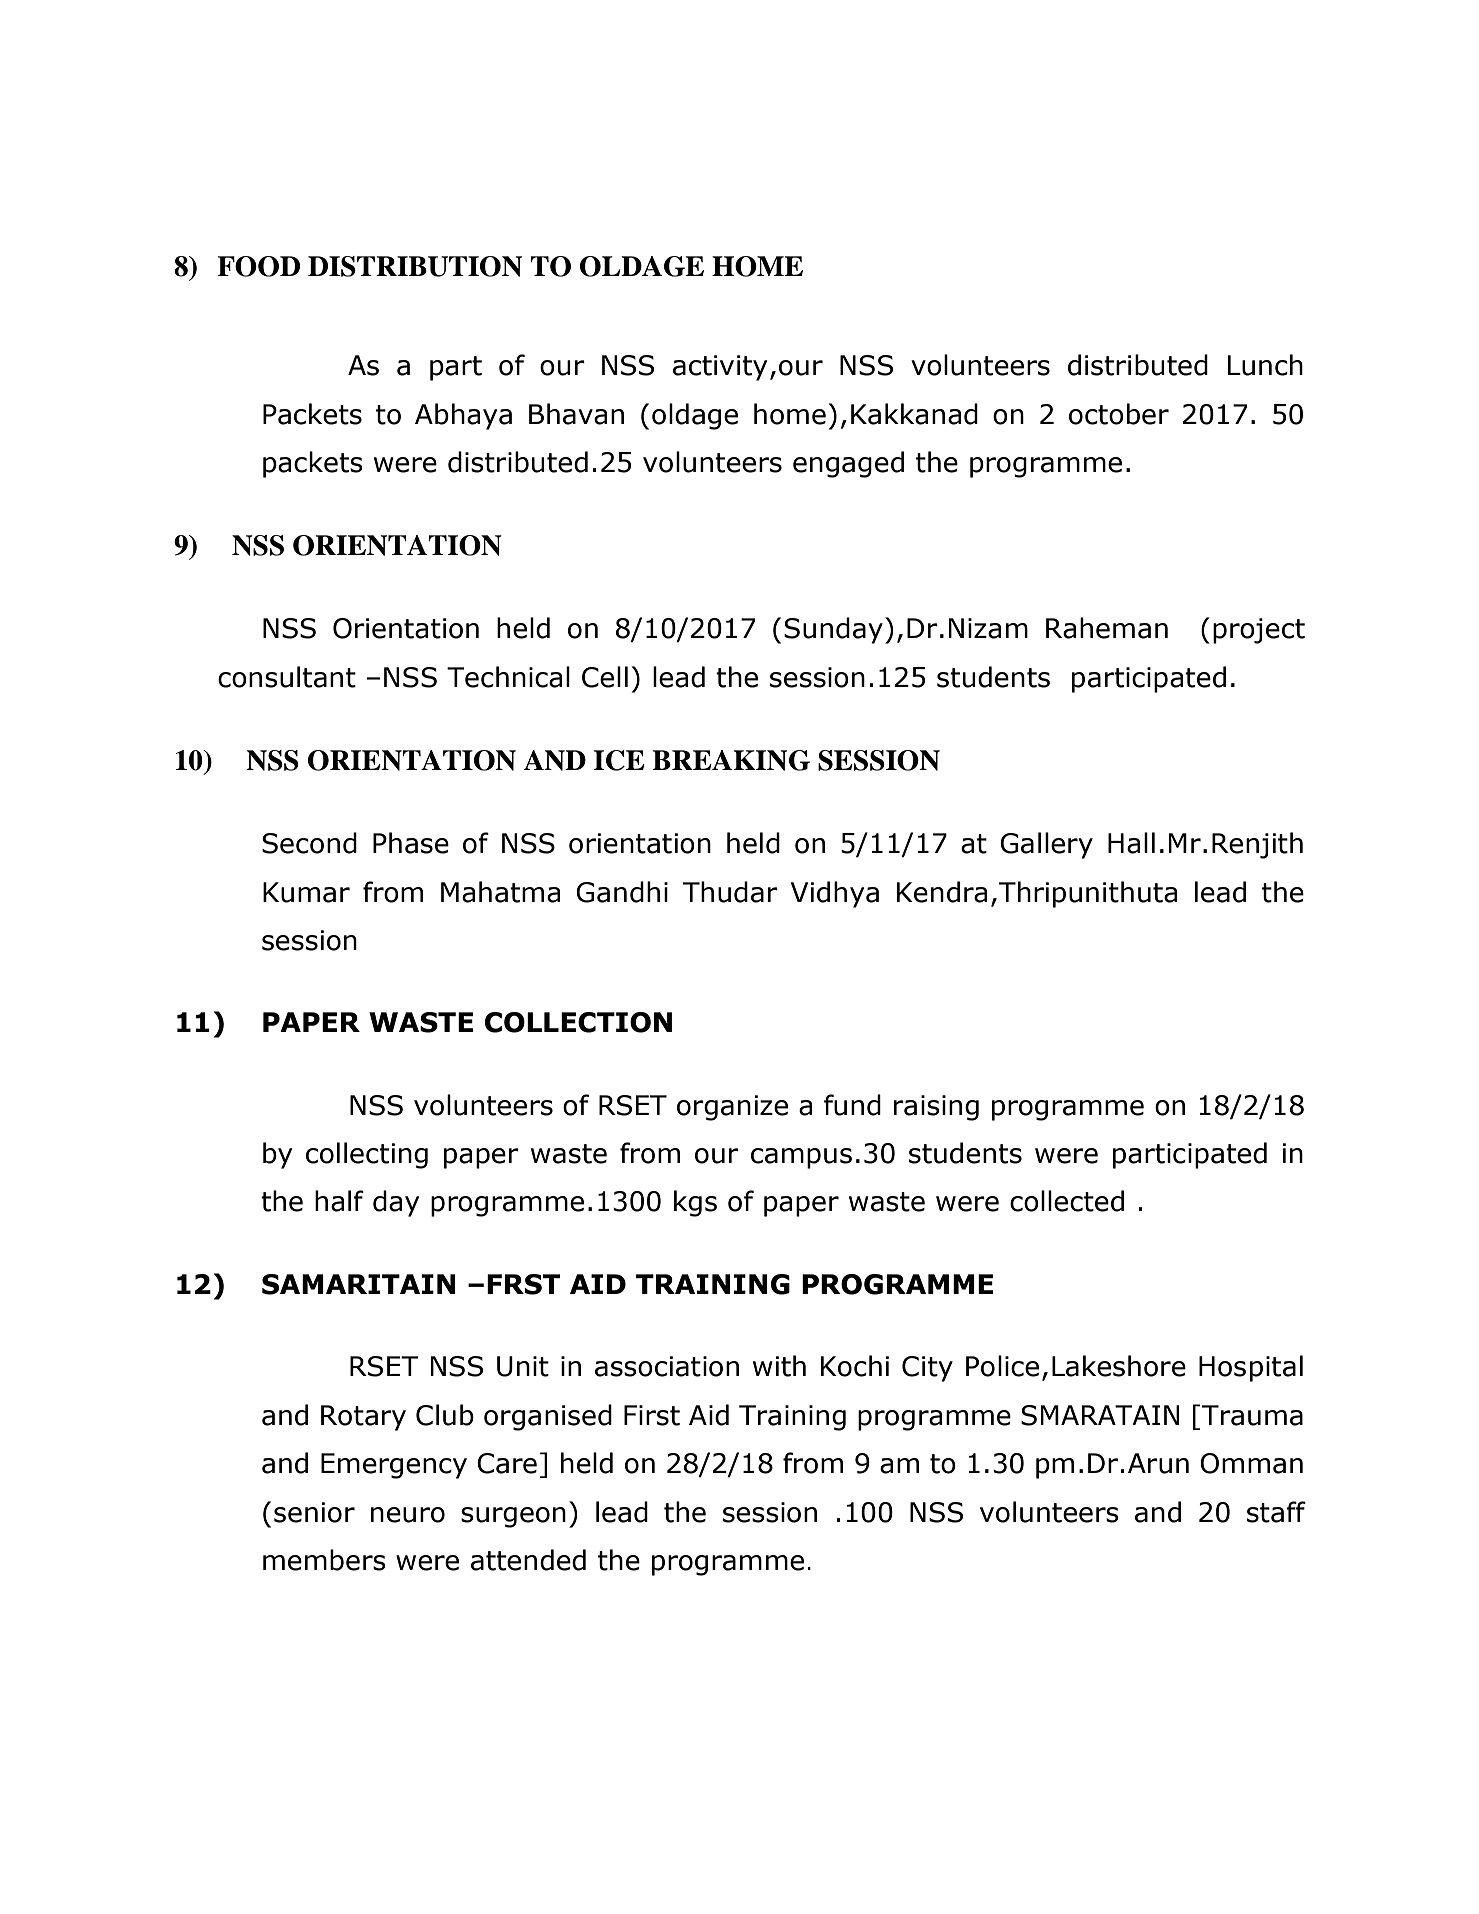 Image resolution: width=1479 pixels, height=1914 pixels. Describe the element at coordinates (732, 1108) in the image. I see `organize` at that location.
